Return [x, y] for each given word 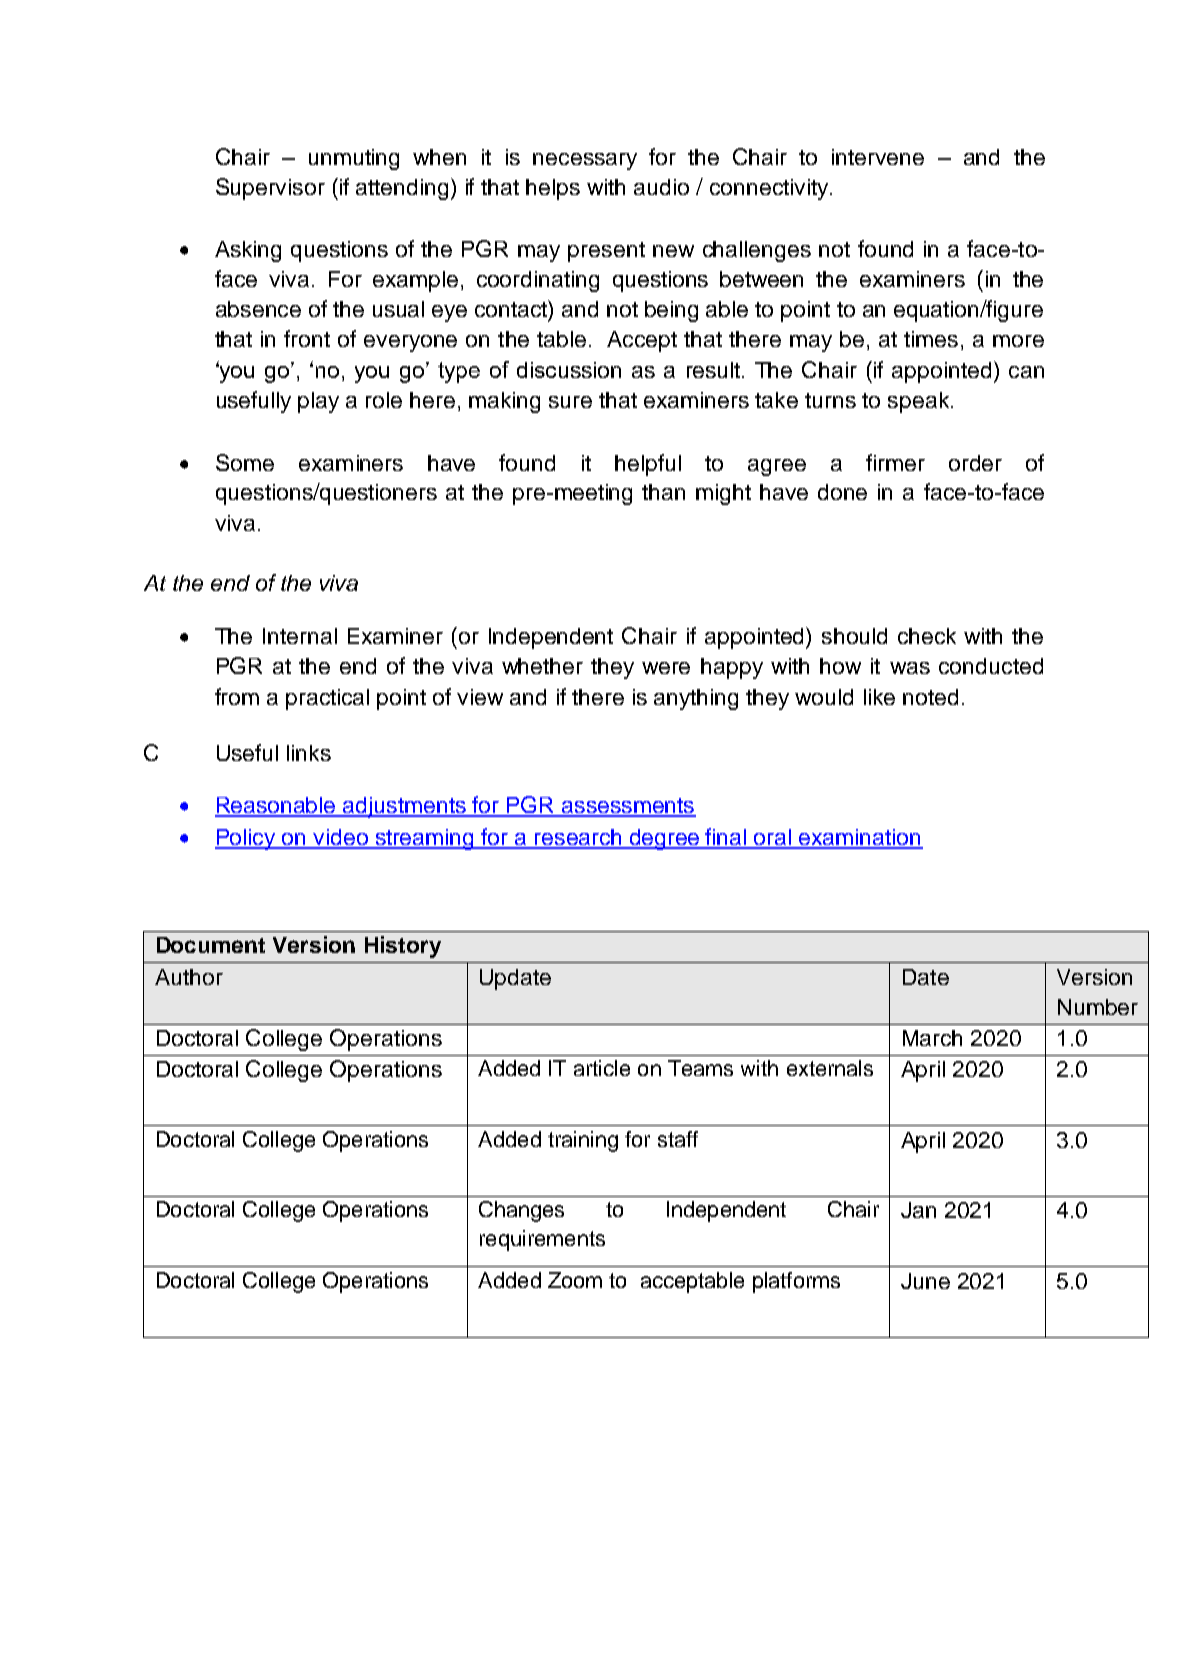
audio [661, 187]
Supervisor [270, 189]
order [975, 463]
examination [860, 838]
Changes [521, 1211]
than [663, 492]
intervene [878, 157]
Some [245, 462]
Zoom [575, 1280]
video [340, 838]
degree [664, 839]
